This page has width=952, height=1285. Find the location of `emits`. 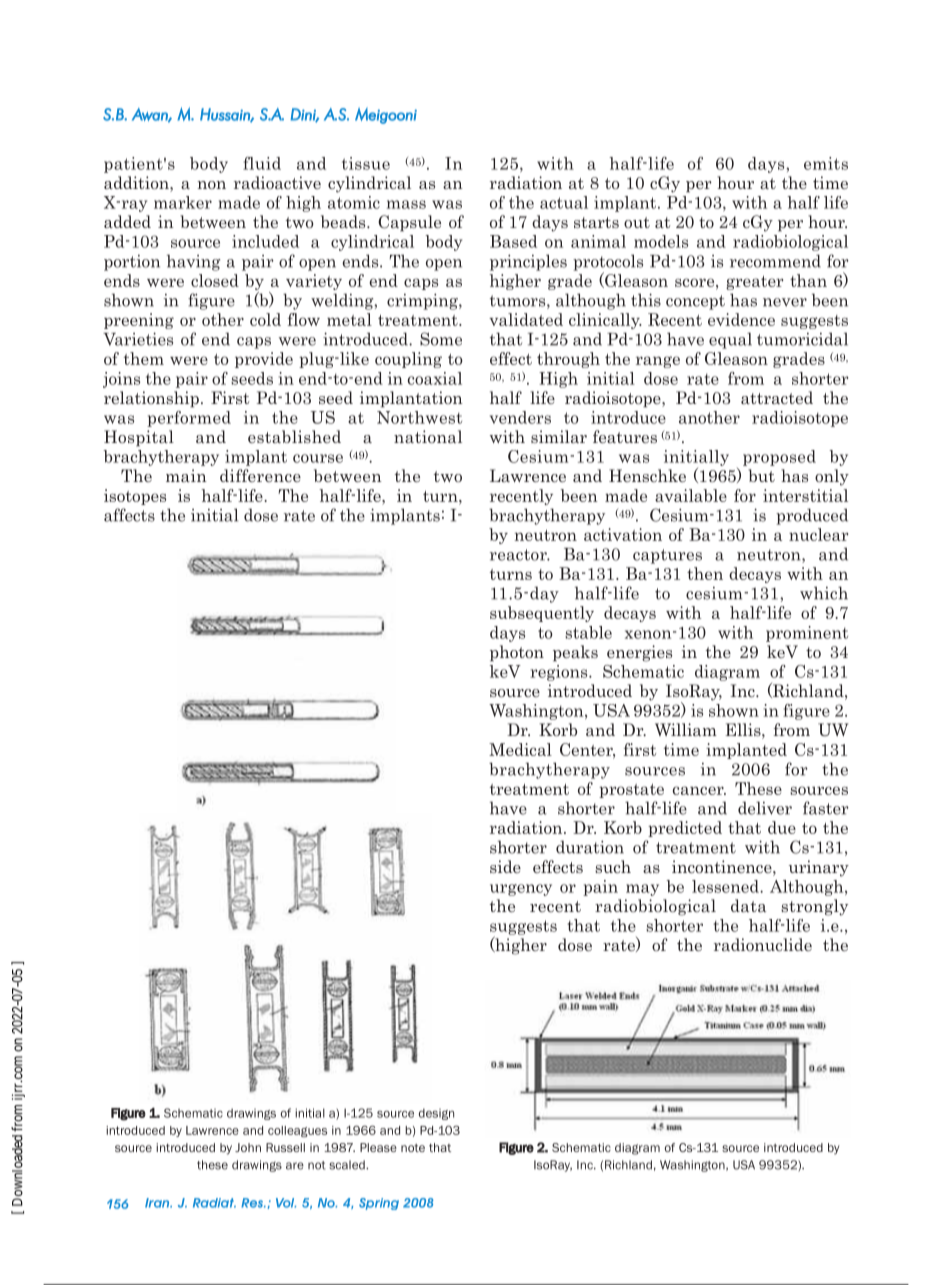

emits is located at coordinates (826, 163).
